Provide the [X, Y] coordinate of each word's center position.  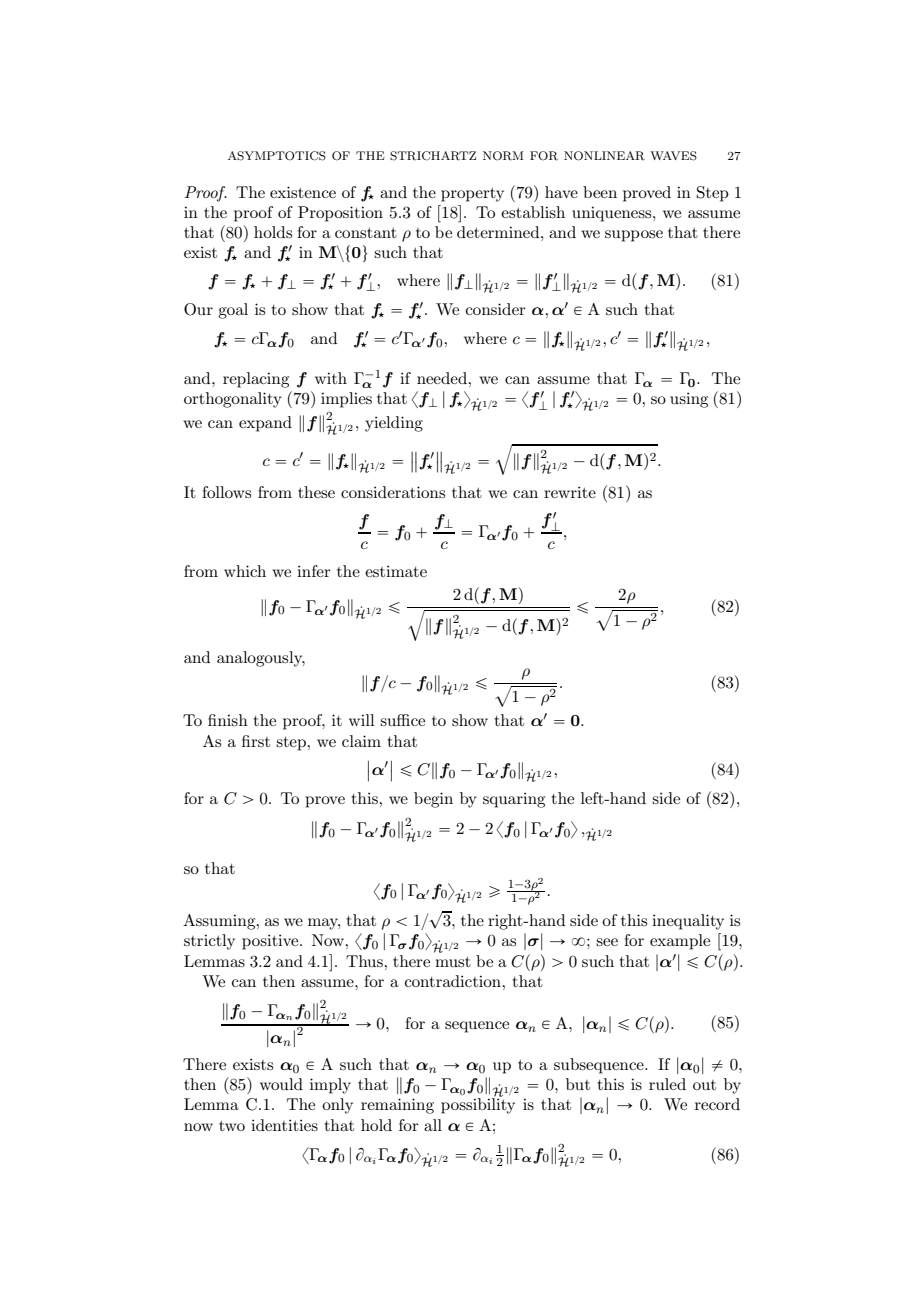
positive [271, 942]
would [281, 1084]
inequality [688, 922]
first [256, 741]
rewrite [570, 492]
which [245, 571]
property [472, 195]
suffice [402, 720]
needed [443, 378]
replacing [256, 380]
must [453, 962]
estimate [396, 571]
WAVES [673, 156]
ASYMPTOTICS [277, 156]
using [689, 400]
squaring [514, 800]
